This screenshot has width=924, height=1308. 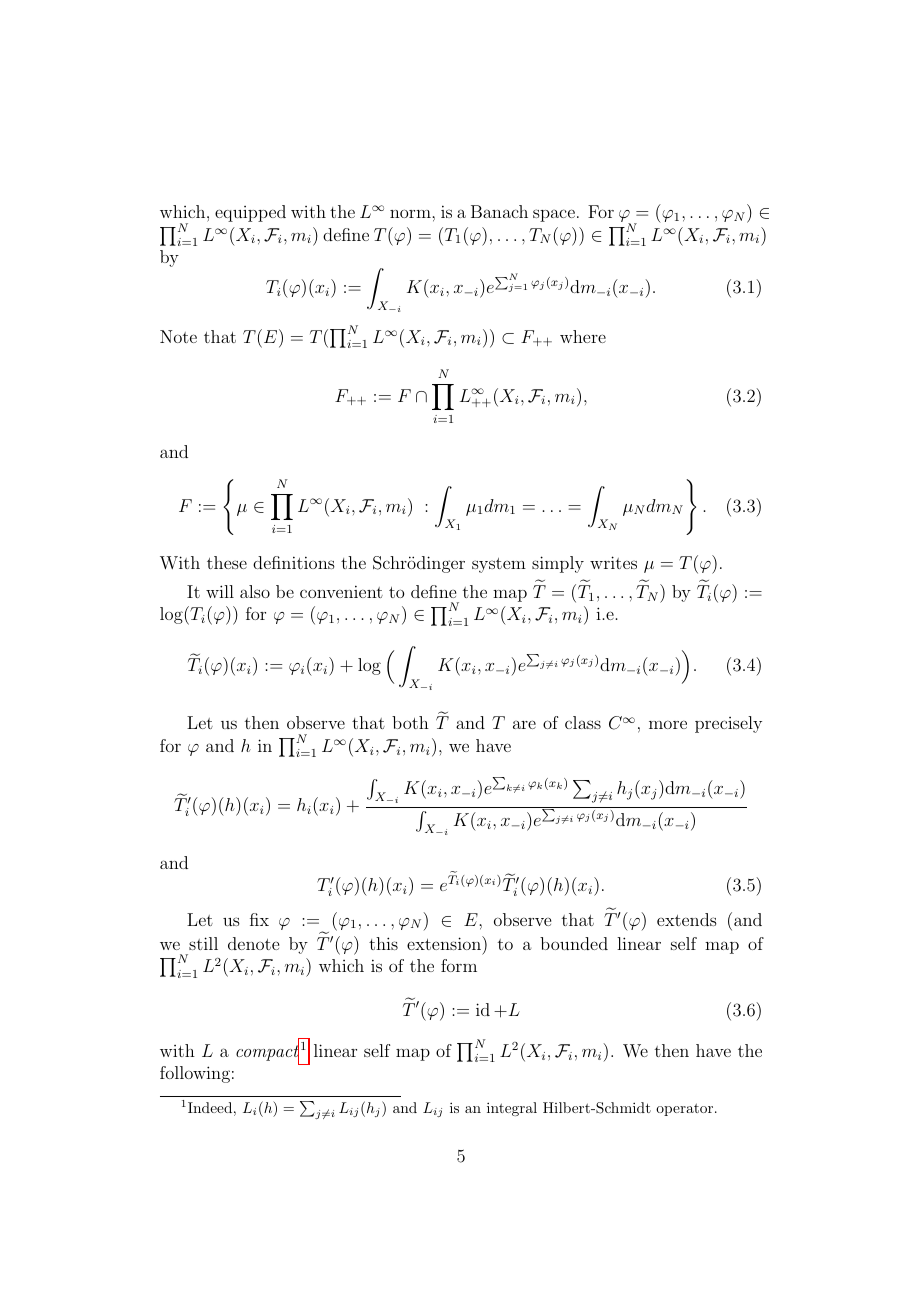 What do you see at coordinates (668, 724) in the screenshot?
I see `more` at bounding box center [668, 724].
